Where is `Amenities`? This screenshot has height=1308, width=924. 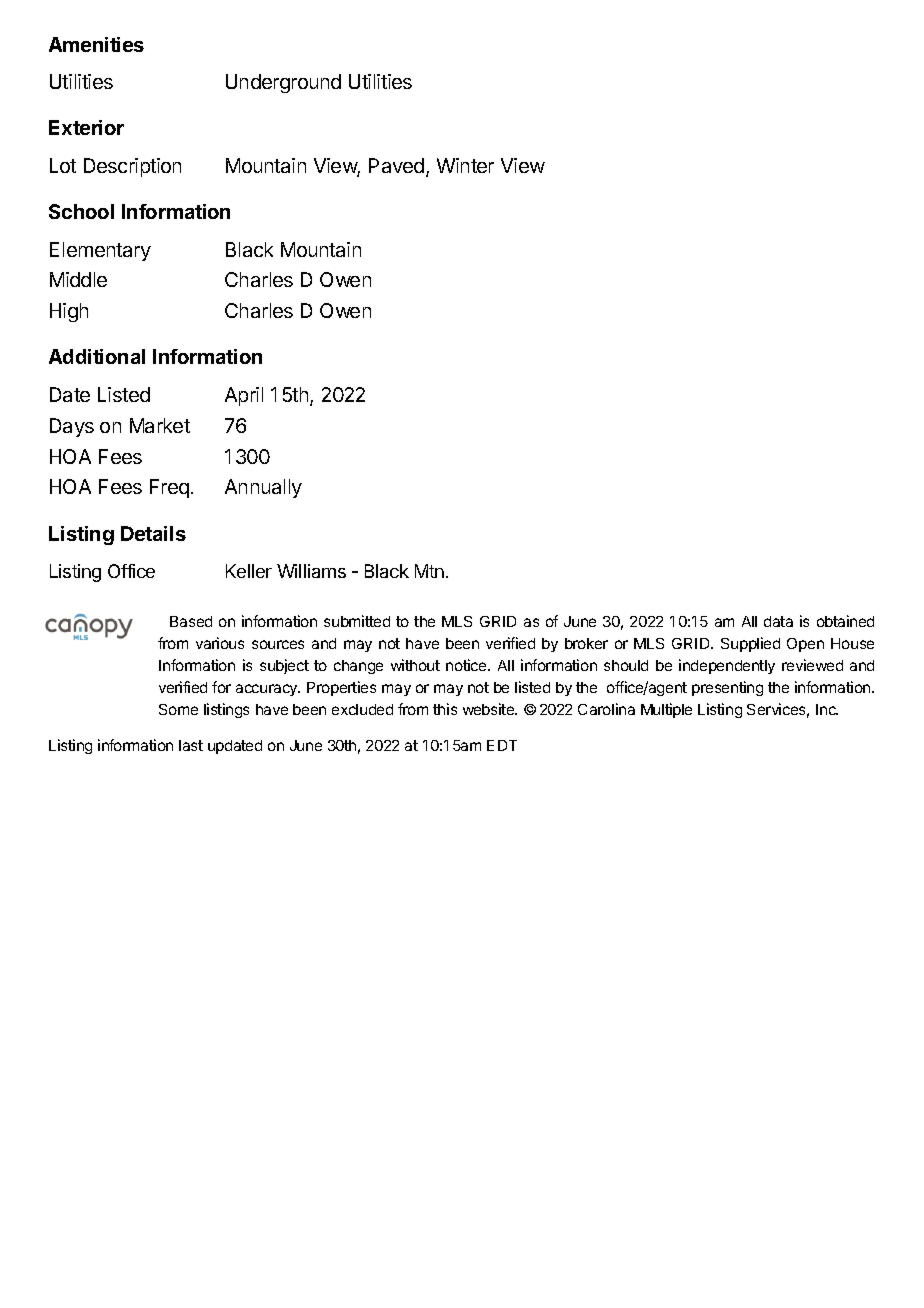 Amenities is located at coordinates (96, 44).
